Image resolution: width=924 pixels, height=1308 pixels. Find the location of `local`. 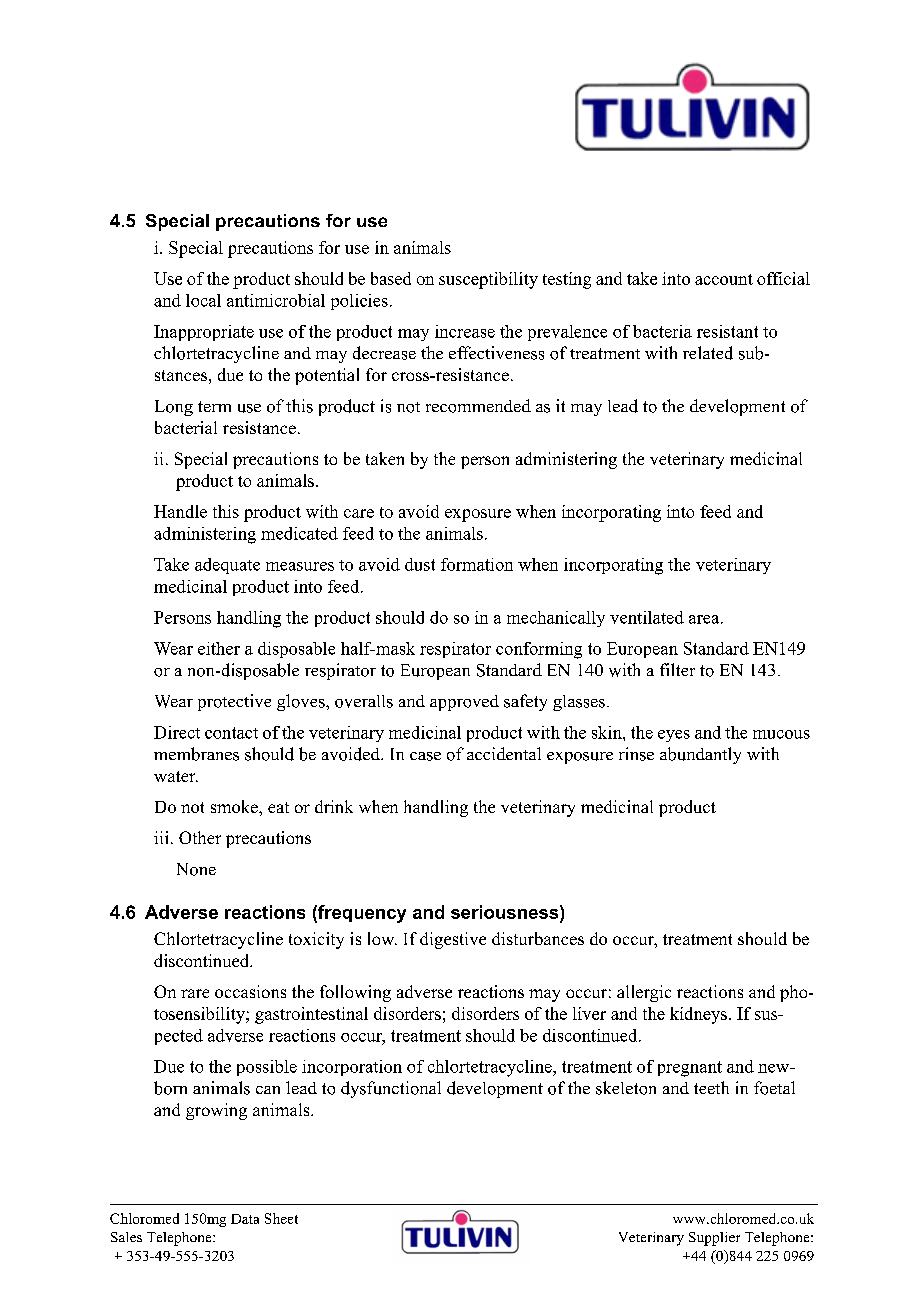

local is located at coordinates (203, 300).
